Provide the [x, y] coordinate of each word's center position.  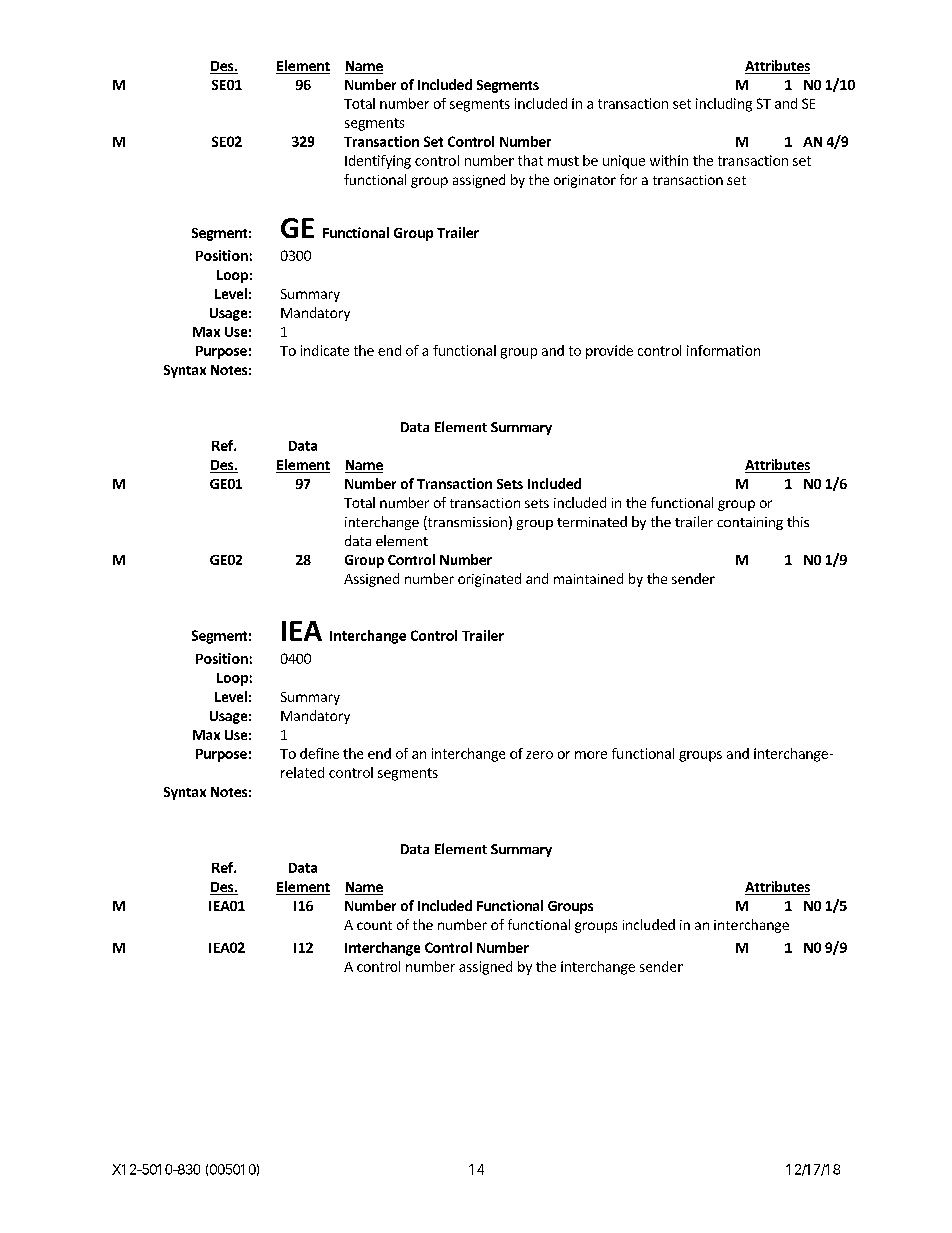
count [374, 925]
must [563, 161]
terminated [592, 521]
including [724, 105]
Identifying [378, 162]
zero [539, 755]
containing [750, 523]
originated [489, 580]
